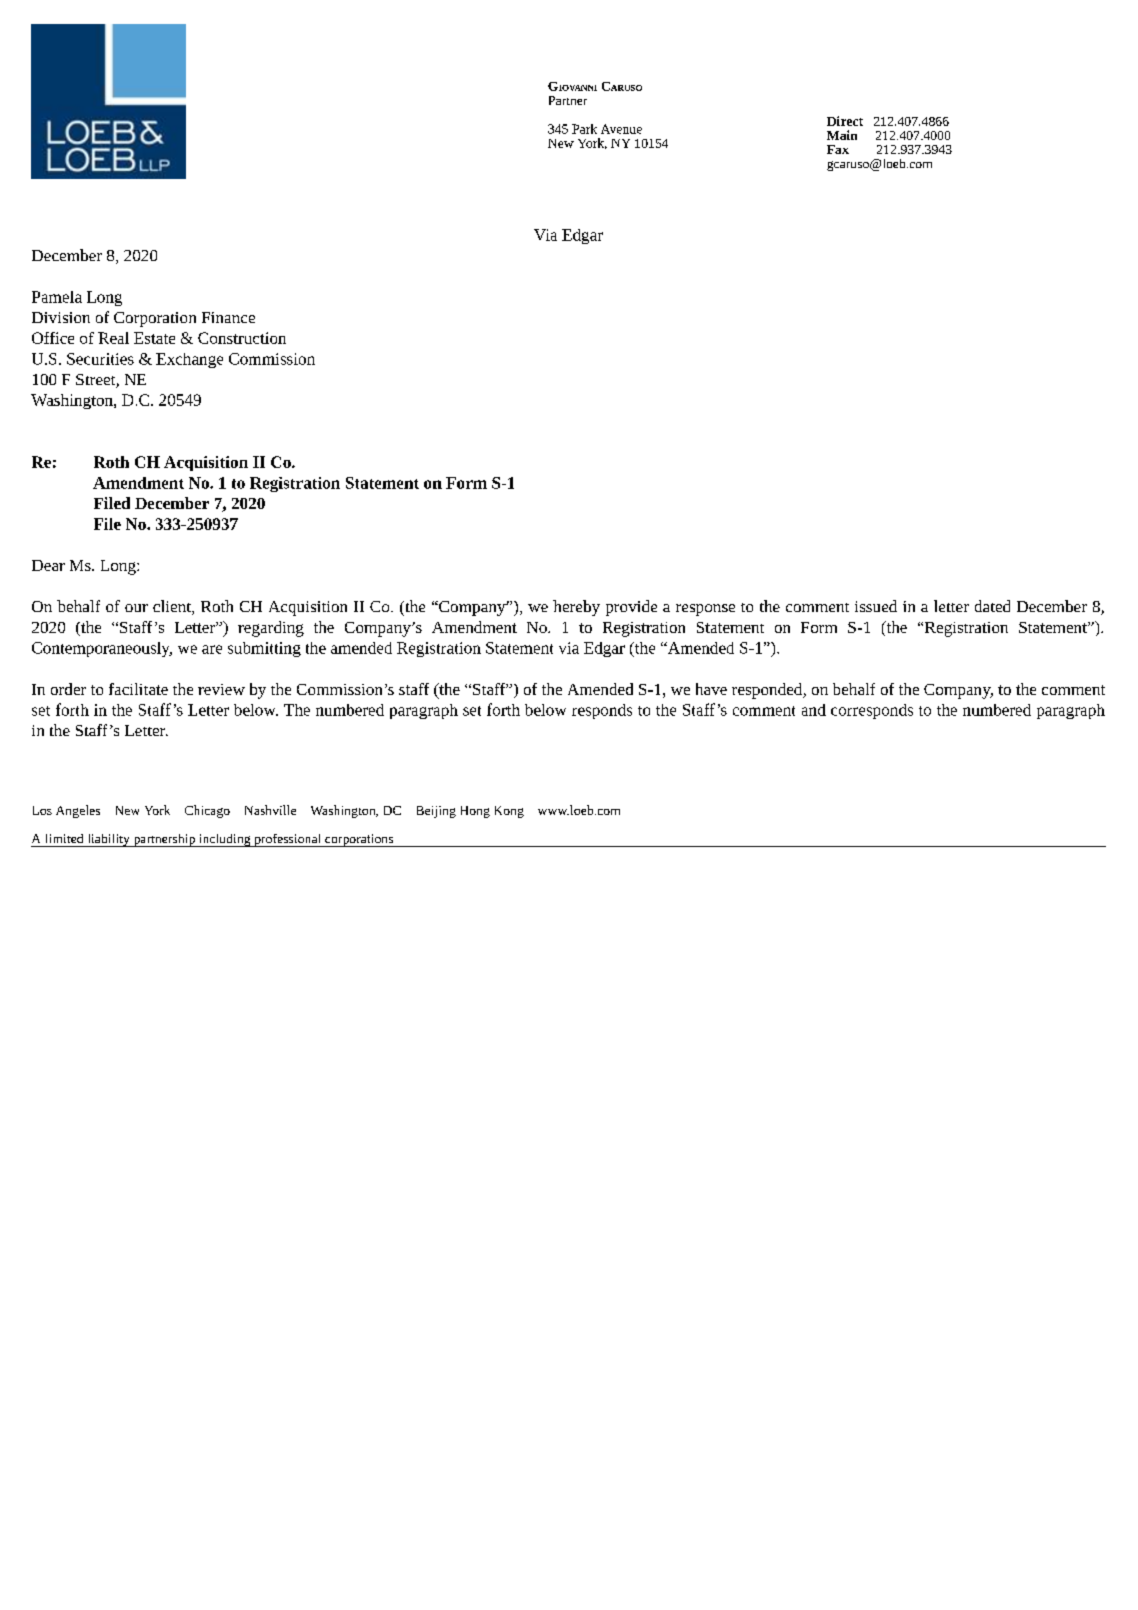 Image resolution: width=1138 pixels, height=1610 pixels. What do you see at coordinates (242, 338) in the screenshot?
I see `Construction` at bounding box center [242, 338].
